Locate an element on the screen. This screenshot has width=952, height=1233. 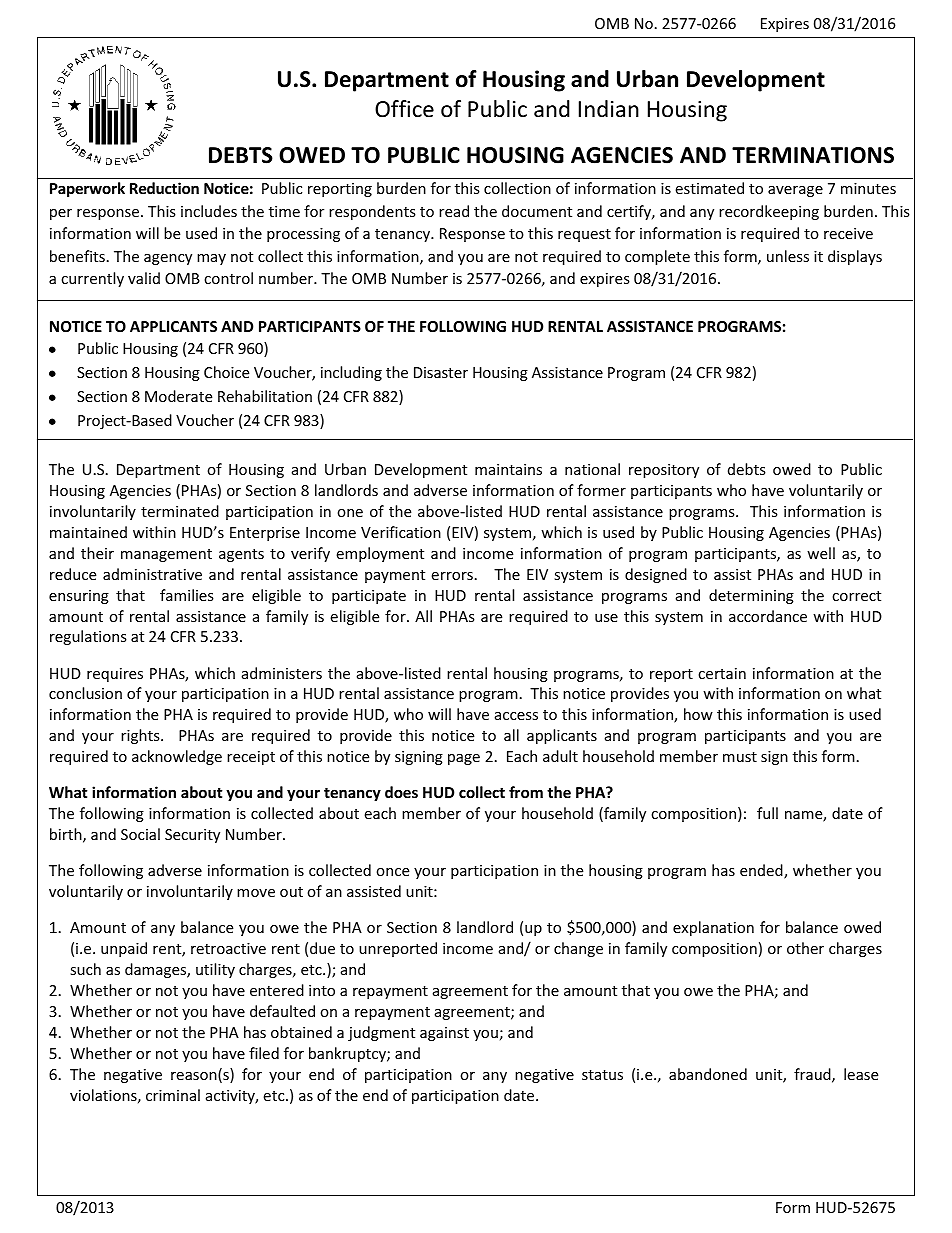
Reduction is located at coordinates (164, 188).
